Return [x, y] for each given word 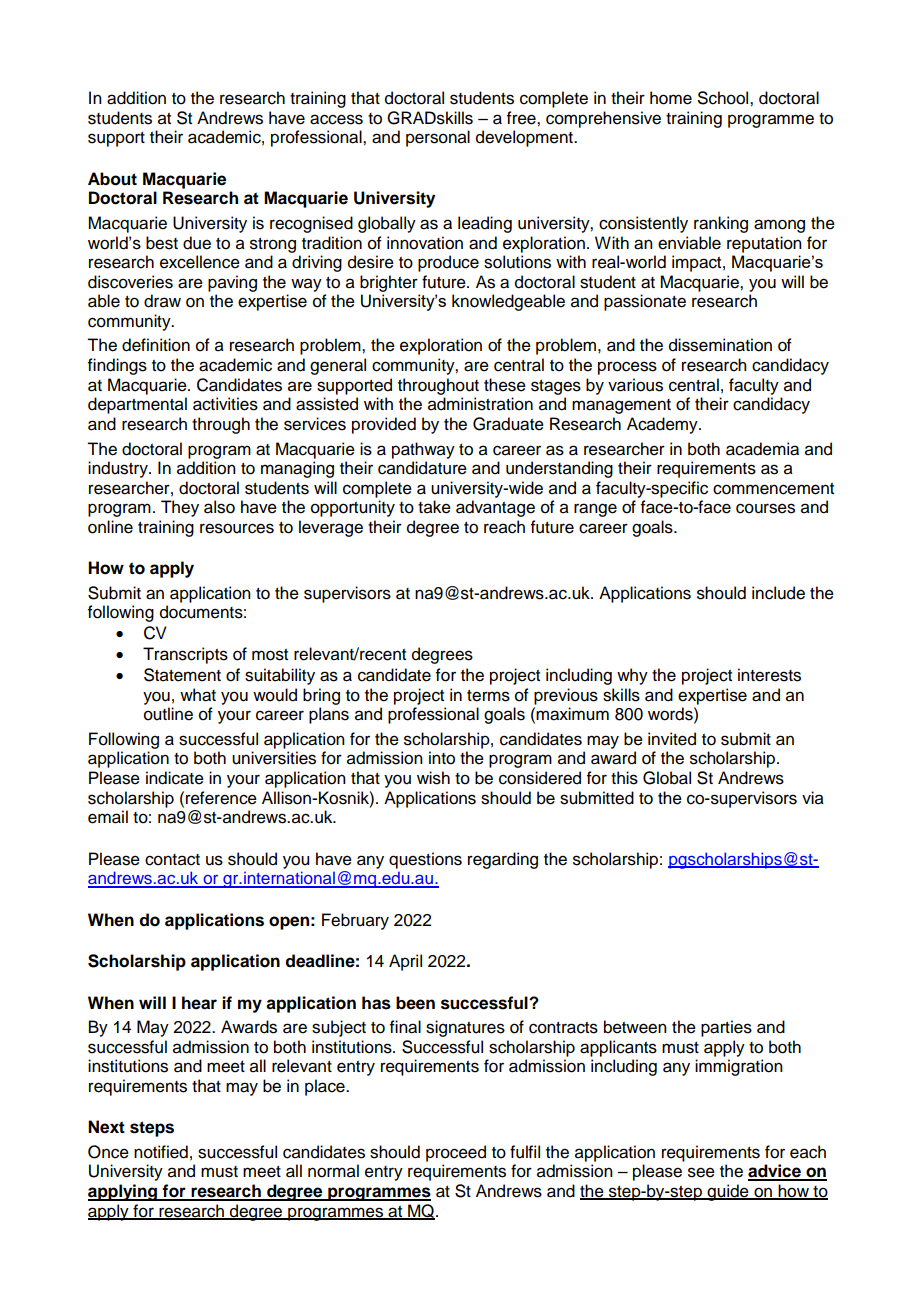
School [724, 98]
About [112, 179]
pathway [423, 450]
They [180, 508]
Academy [663, 425]
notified [161, 1152]
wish [433, 778]
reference [221, 798]
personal [438, 138]
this [624, 778]
